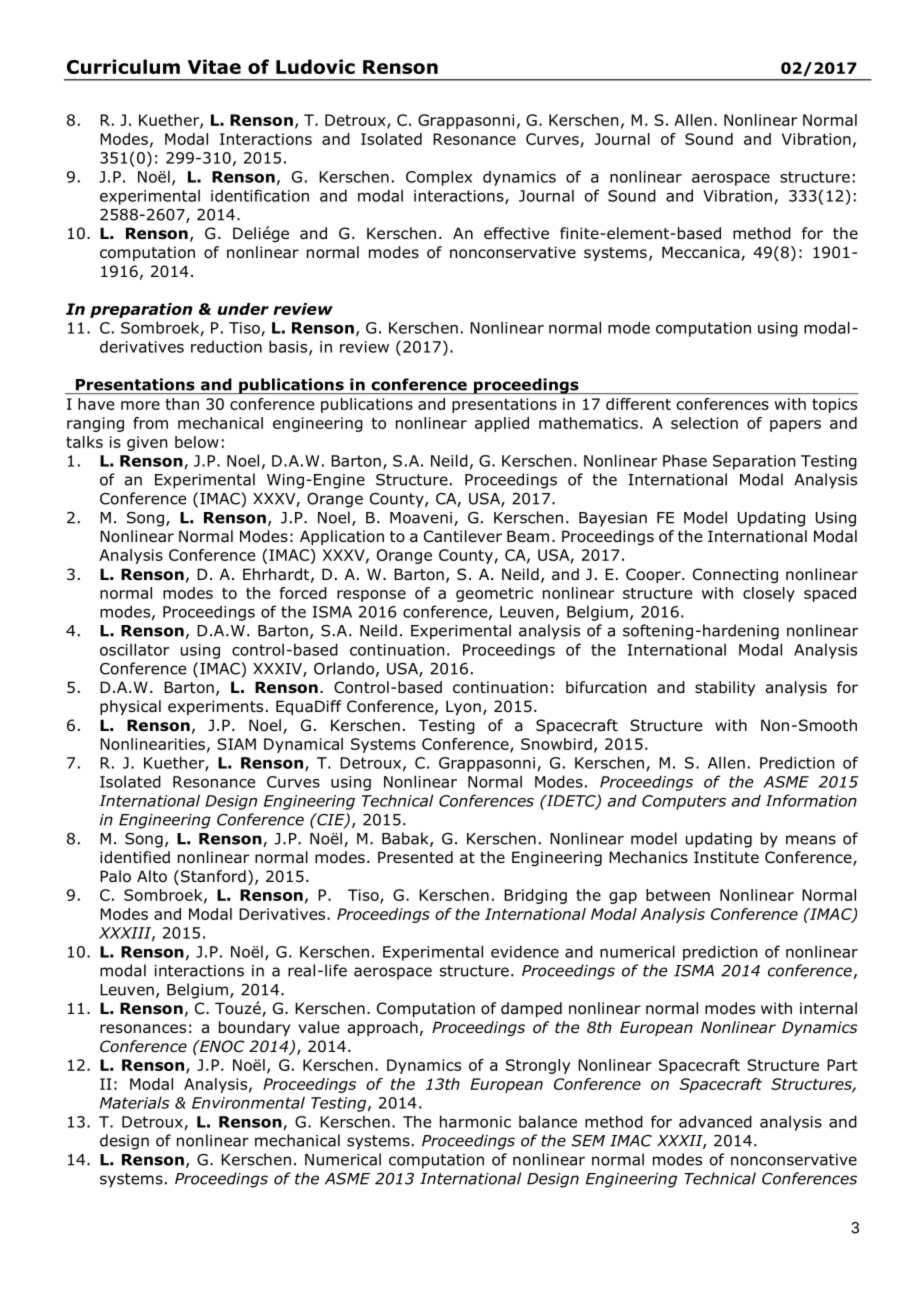 This image has width=924, height=1308. I want to click on Vitae, so click(214, 66).
